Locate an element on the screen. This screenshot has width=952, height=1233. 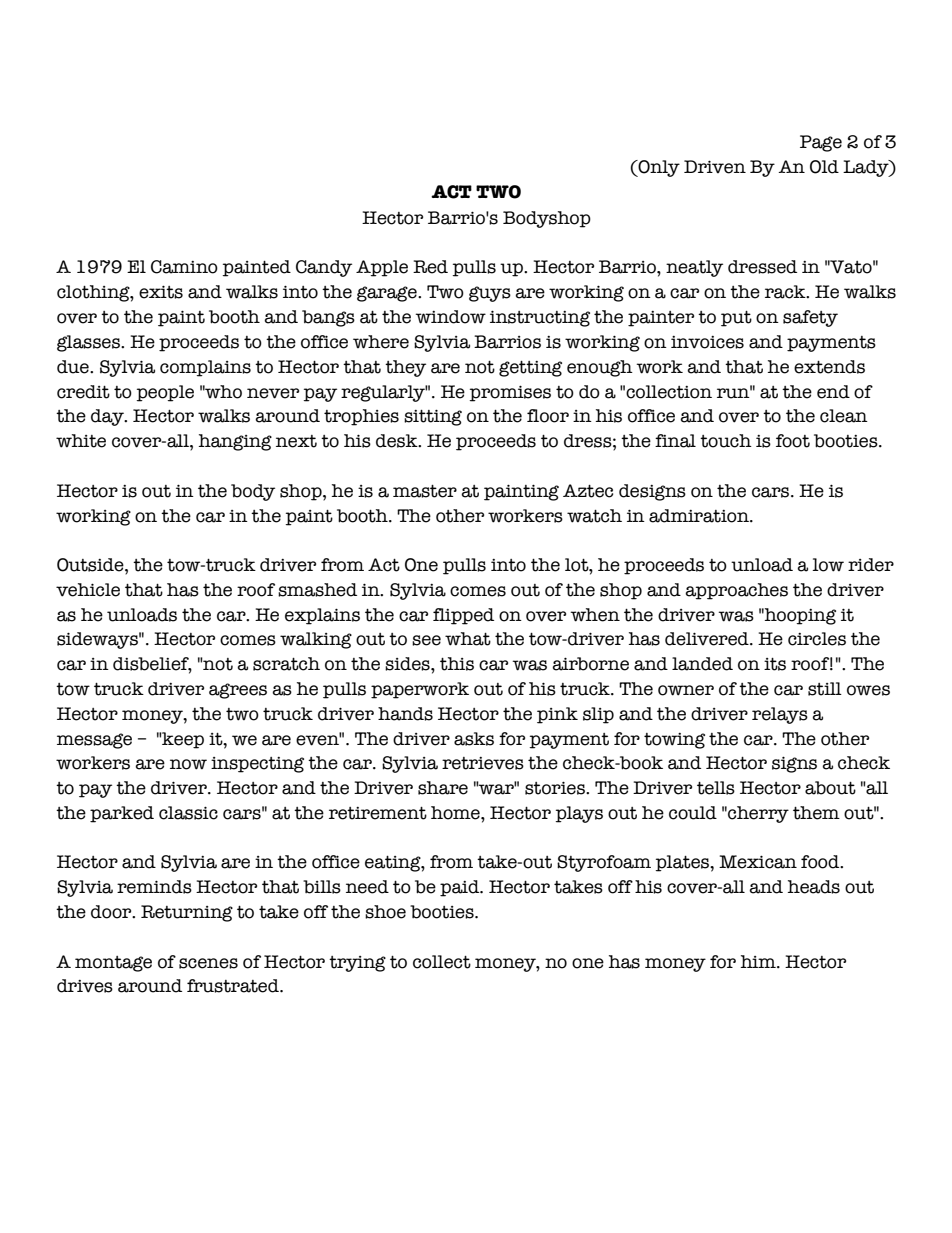
Only is located at coordinates (658, 168).
